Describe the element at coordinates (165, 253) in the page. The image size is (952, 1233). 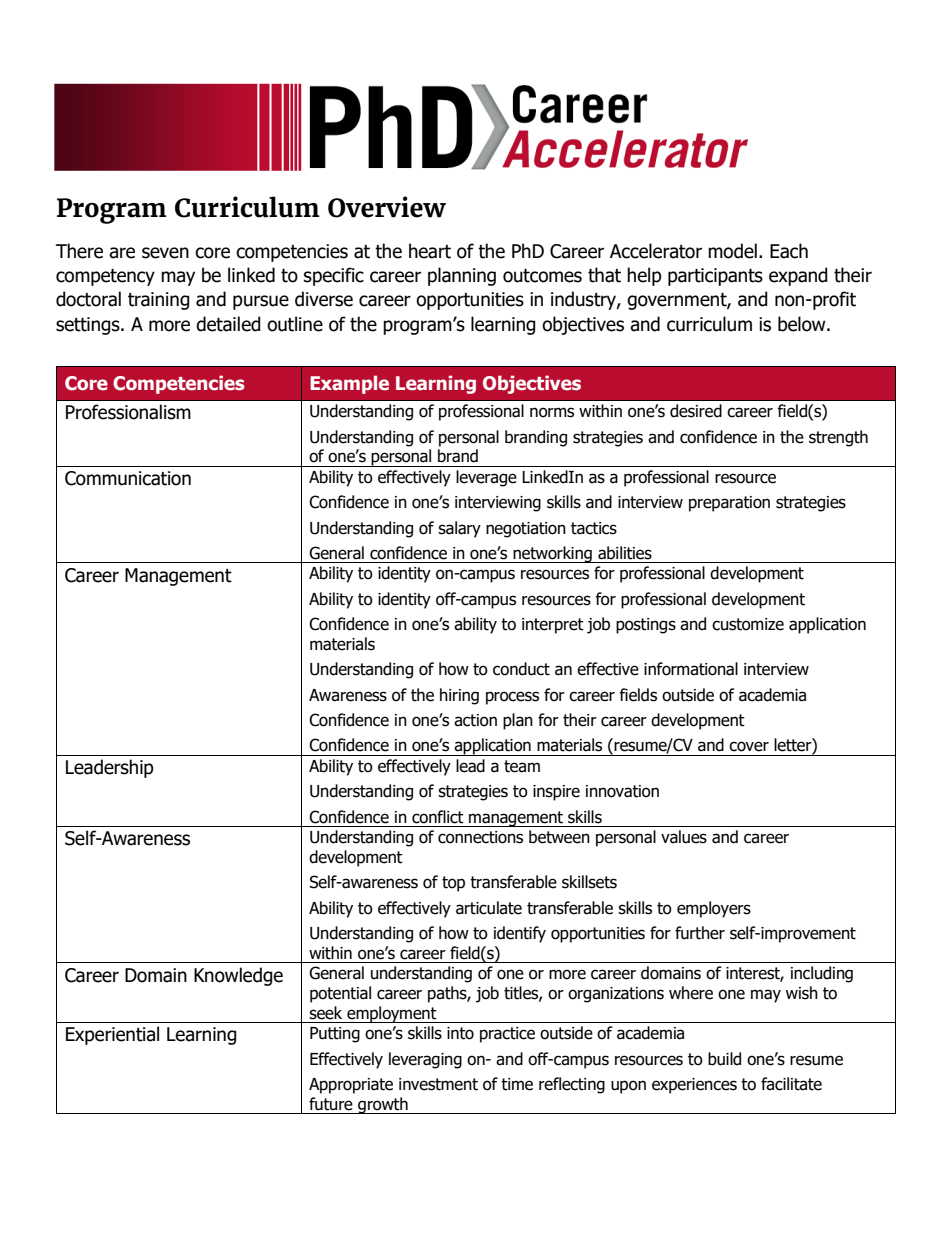
I see `seven` at that location.
